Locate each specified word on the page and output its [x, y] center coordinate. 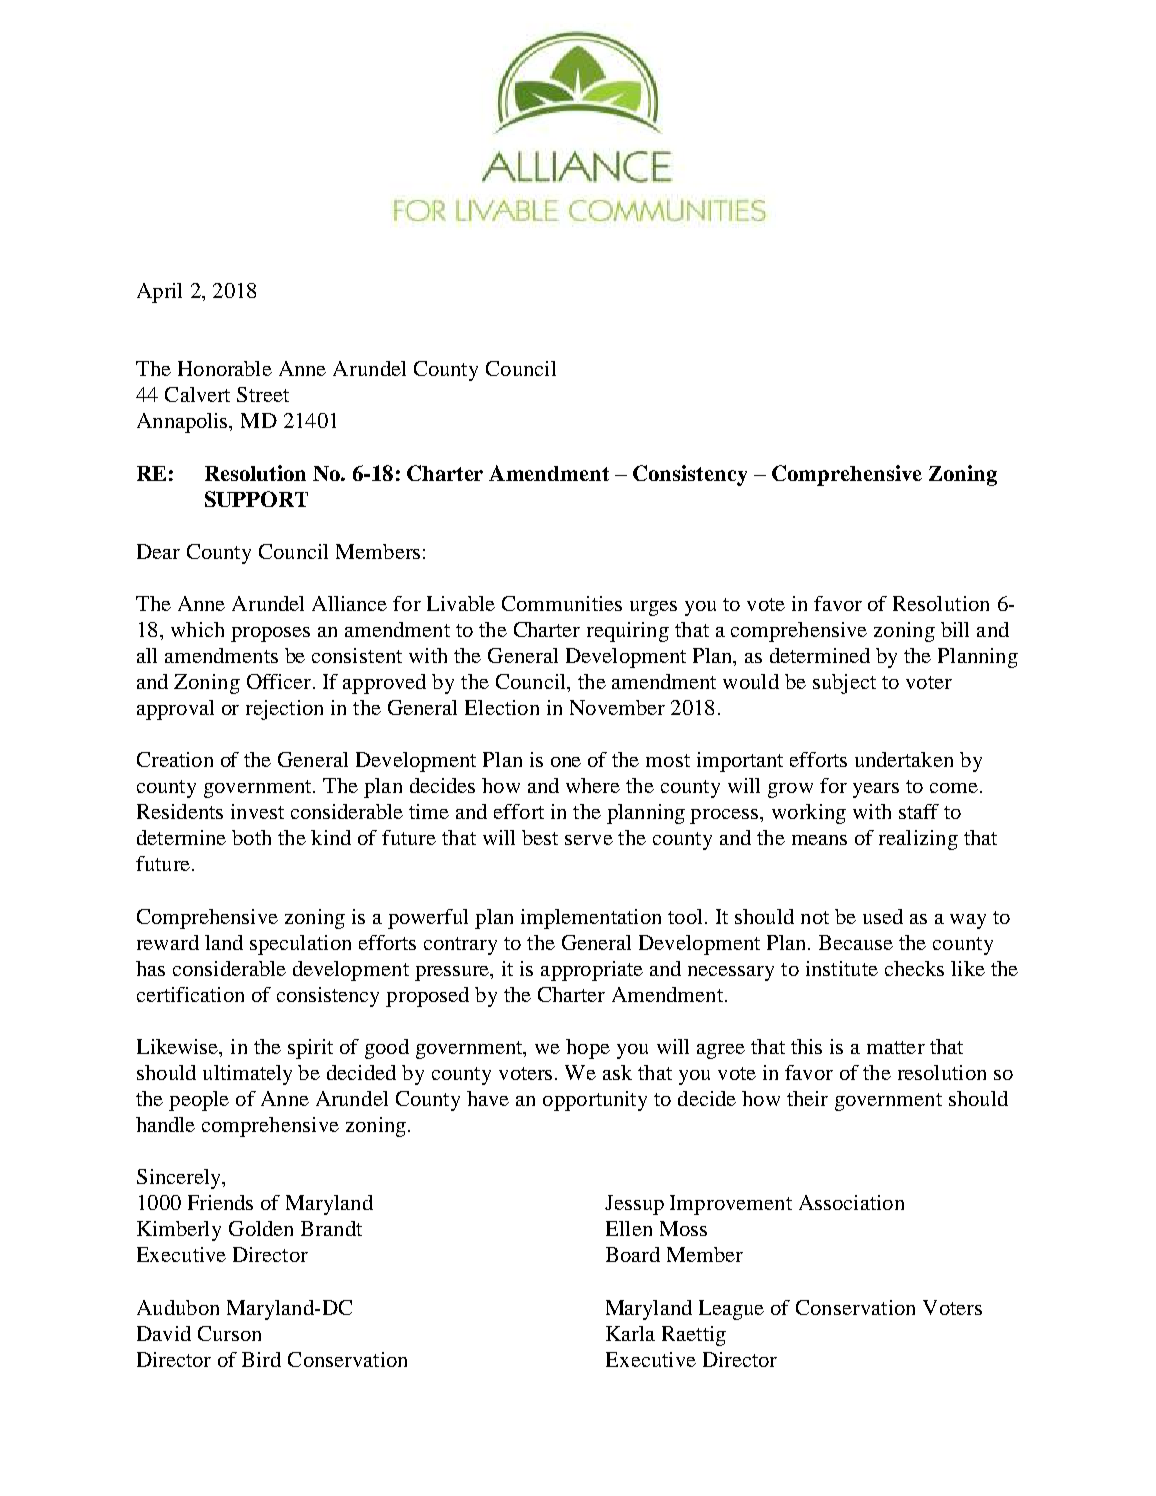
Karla [630, 1333]
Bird [261, 1359]
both [251, 837]
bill [955, 629]
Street [263, 394]
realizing [918, 840]
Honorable [225, 368]
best [540, 837]
